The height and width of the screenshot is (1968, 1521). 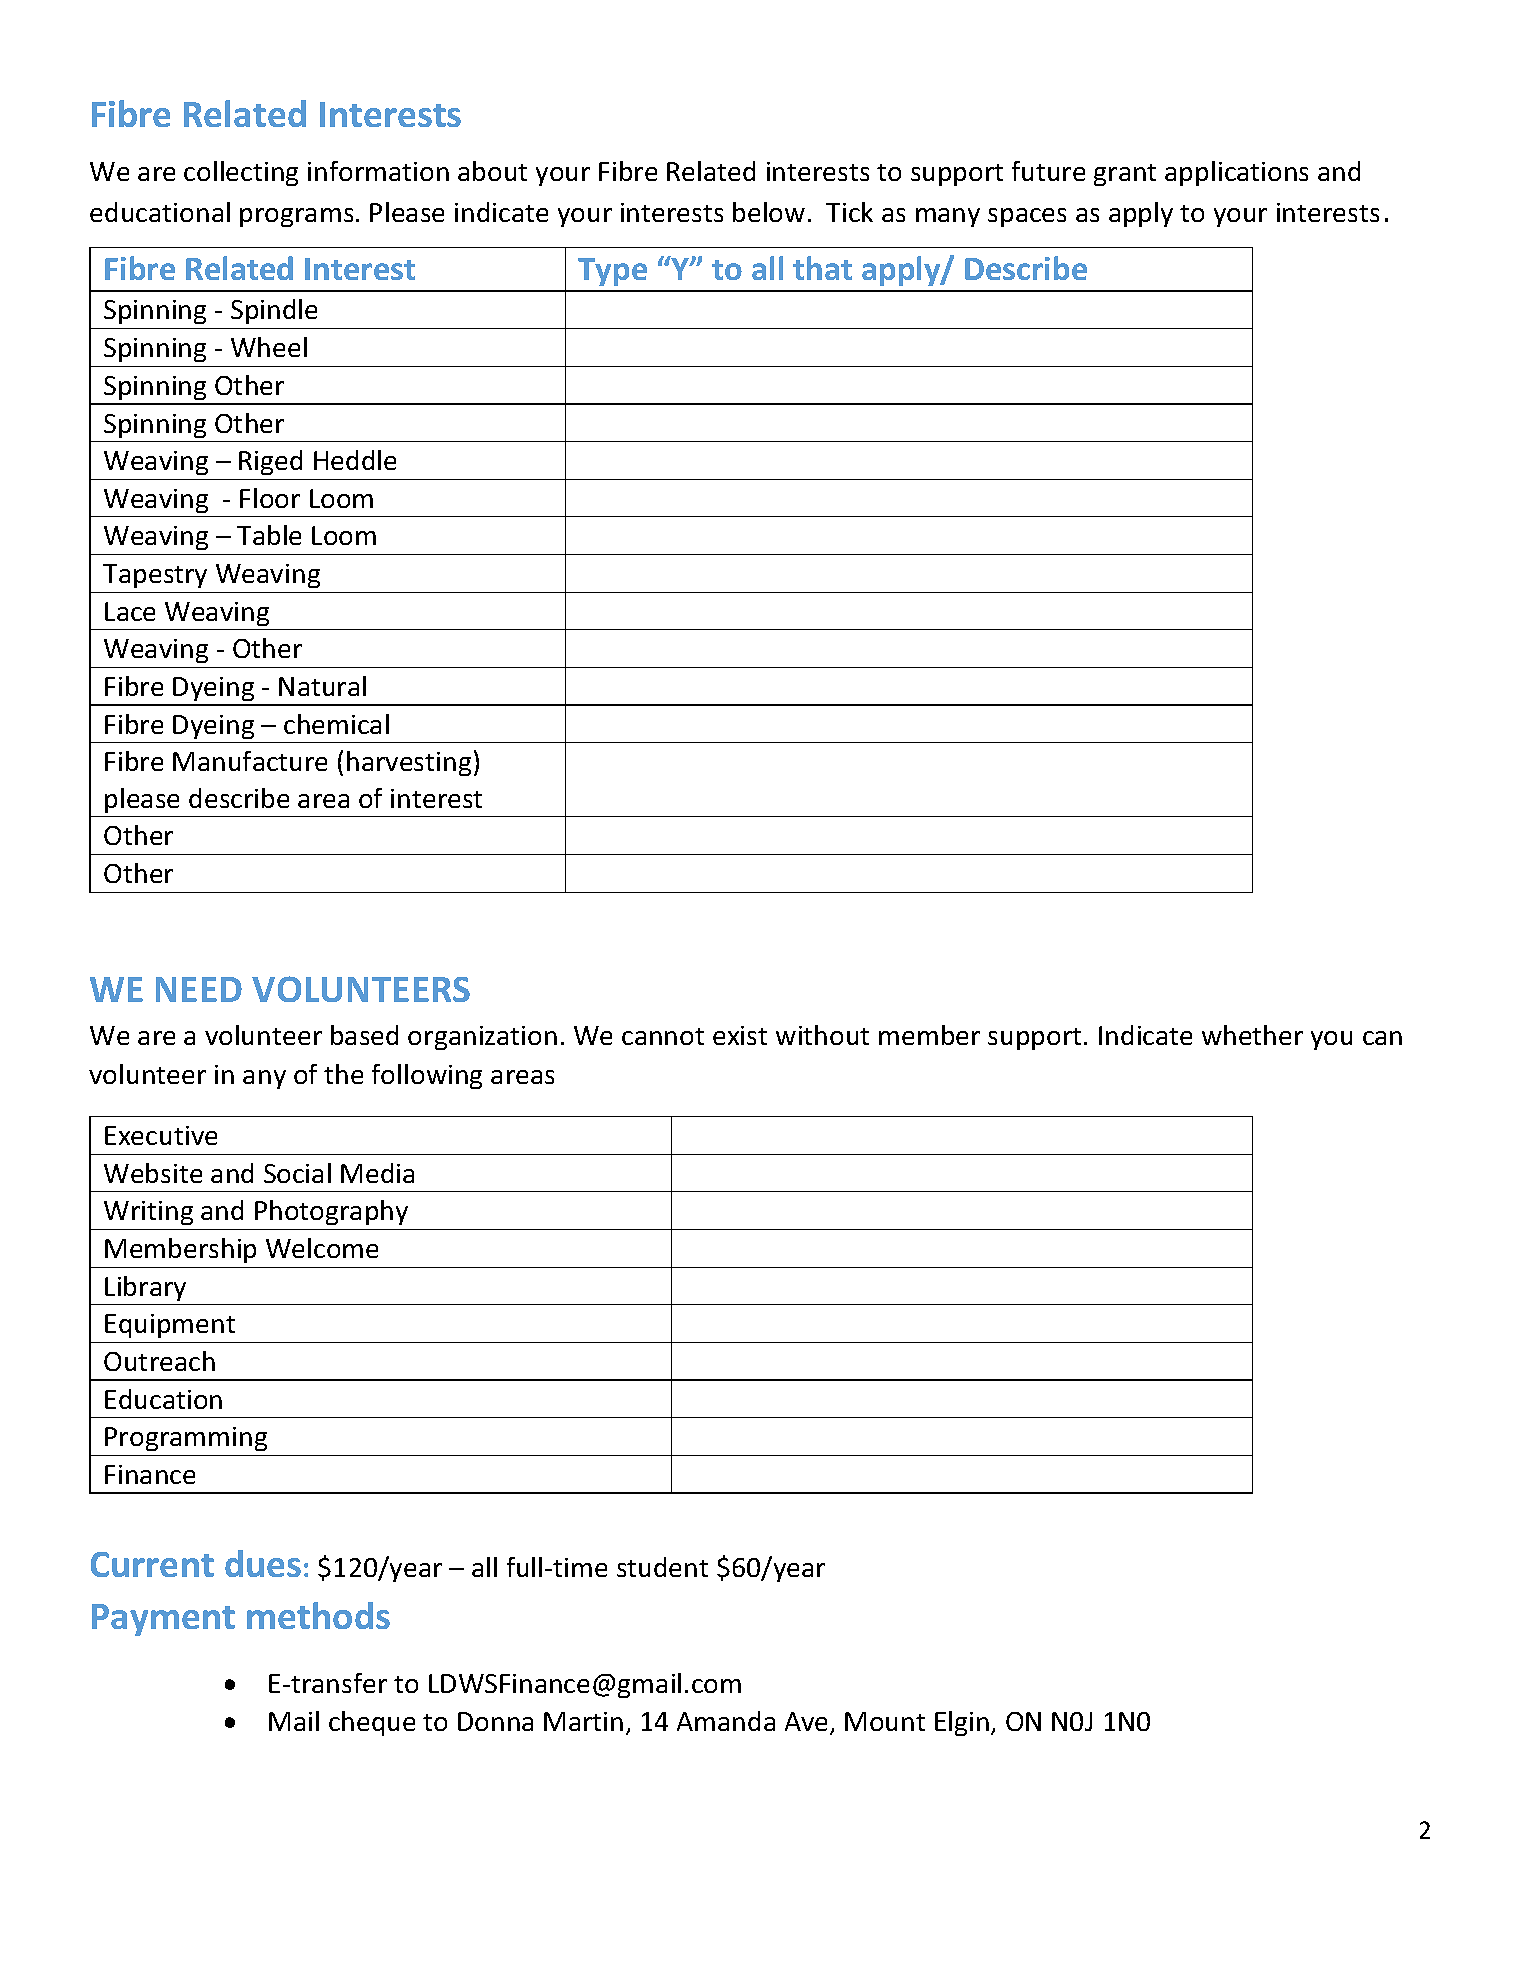 What do you see at coordinates (199, 989) in the screenshot?
I see `NEED` at bounding box center [199, 989].
